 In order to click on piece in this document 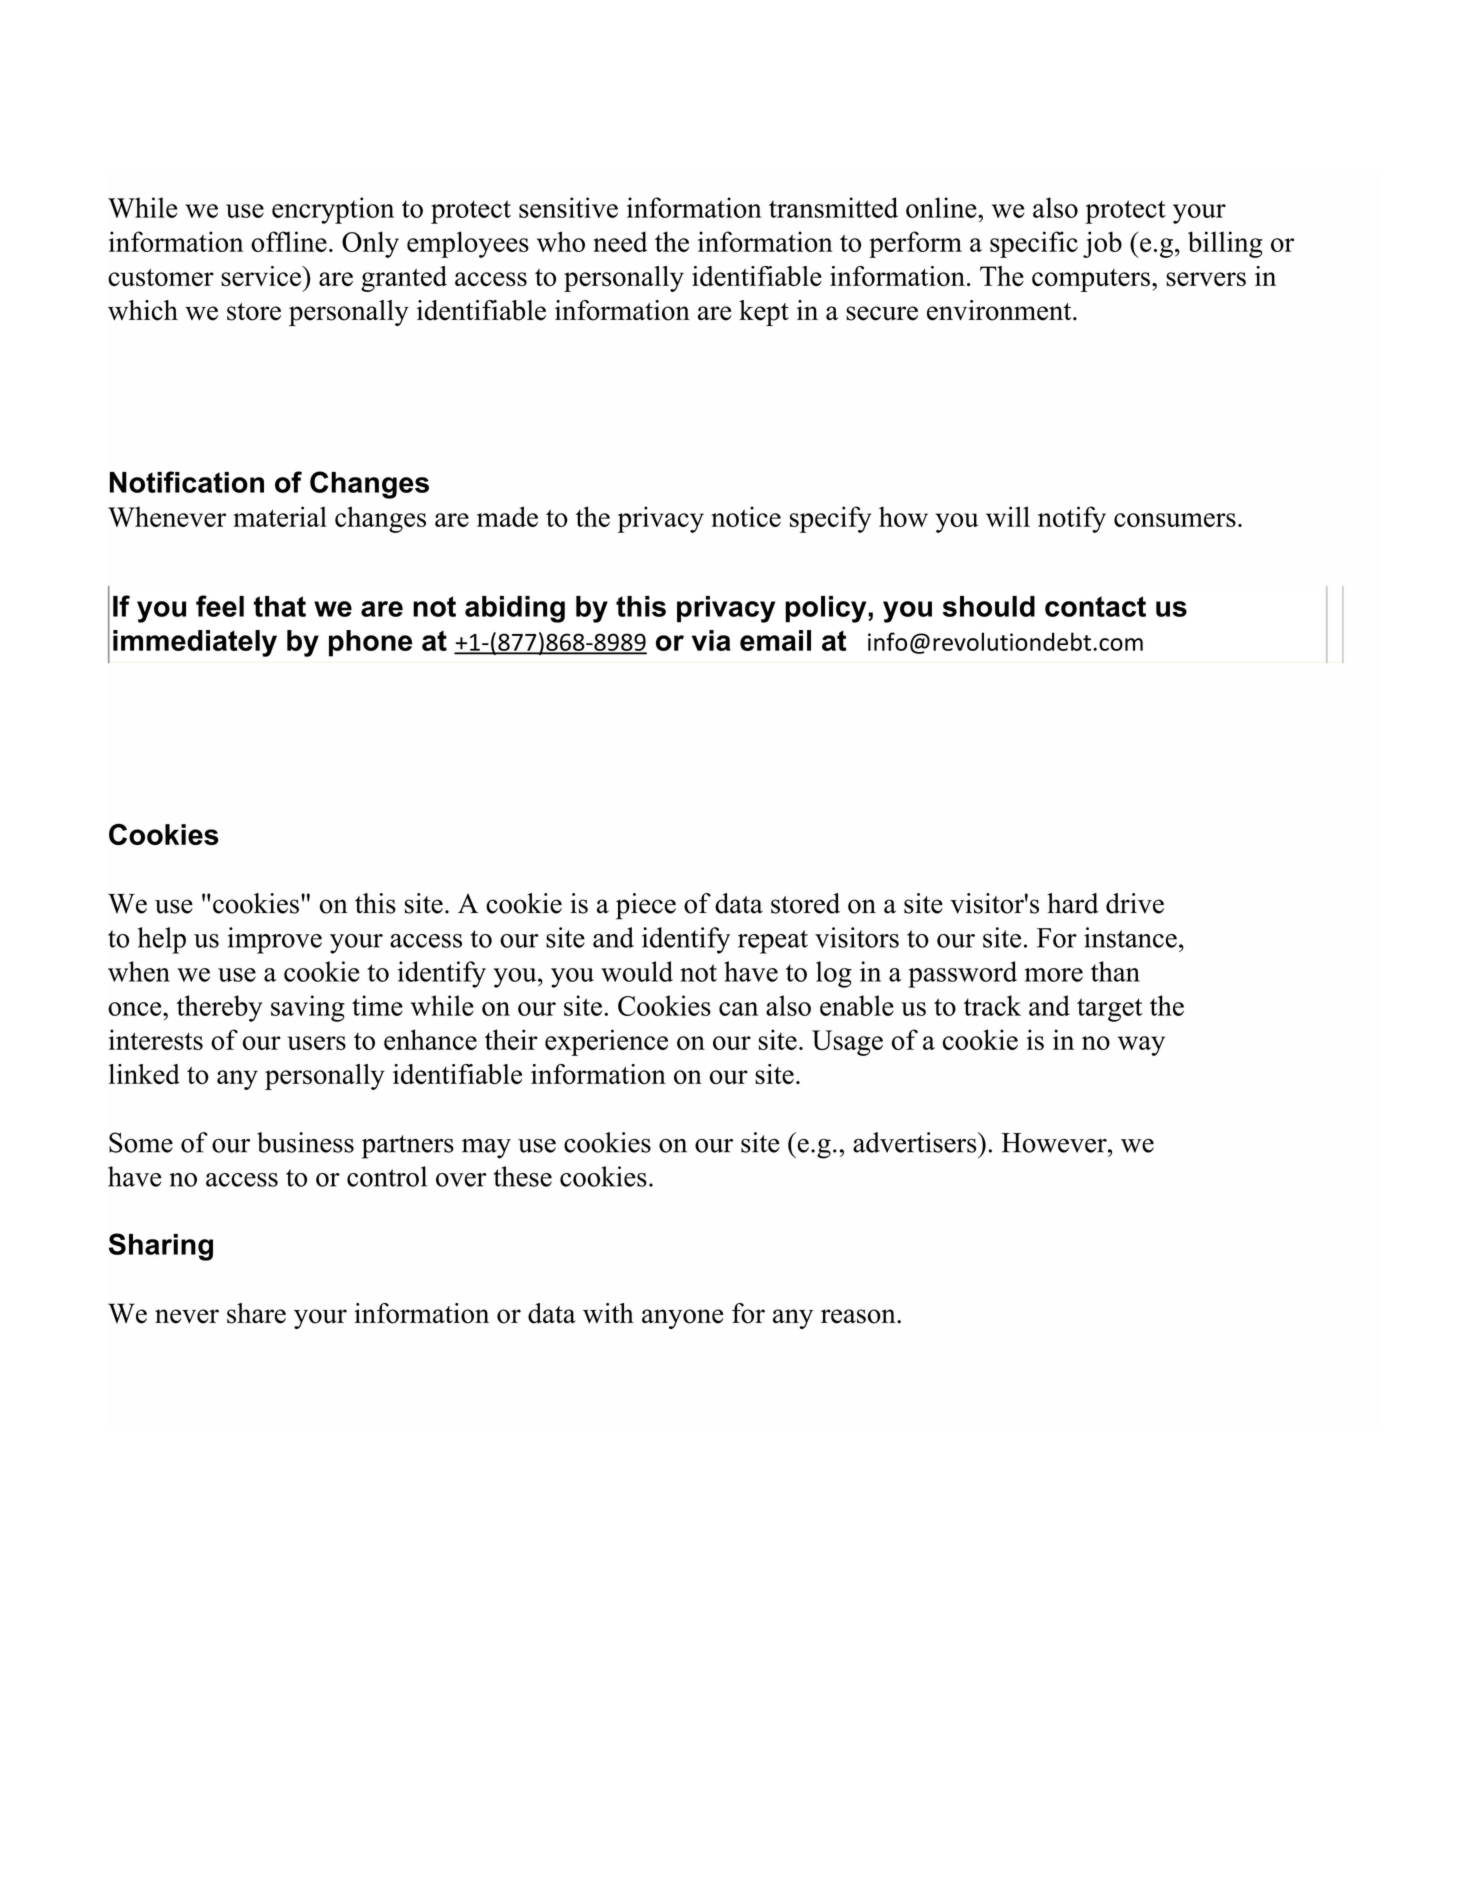, I will do `click(646, 906)`.
